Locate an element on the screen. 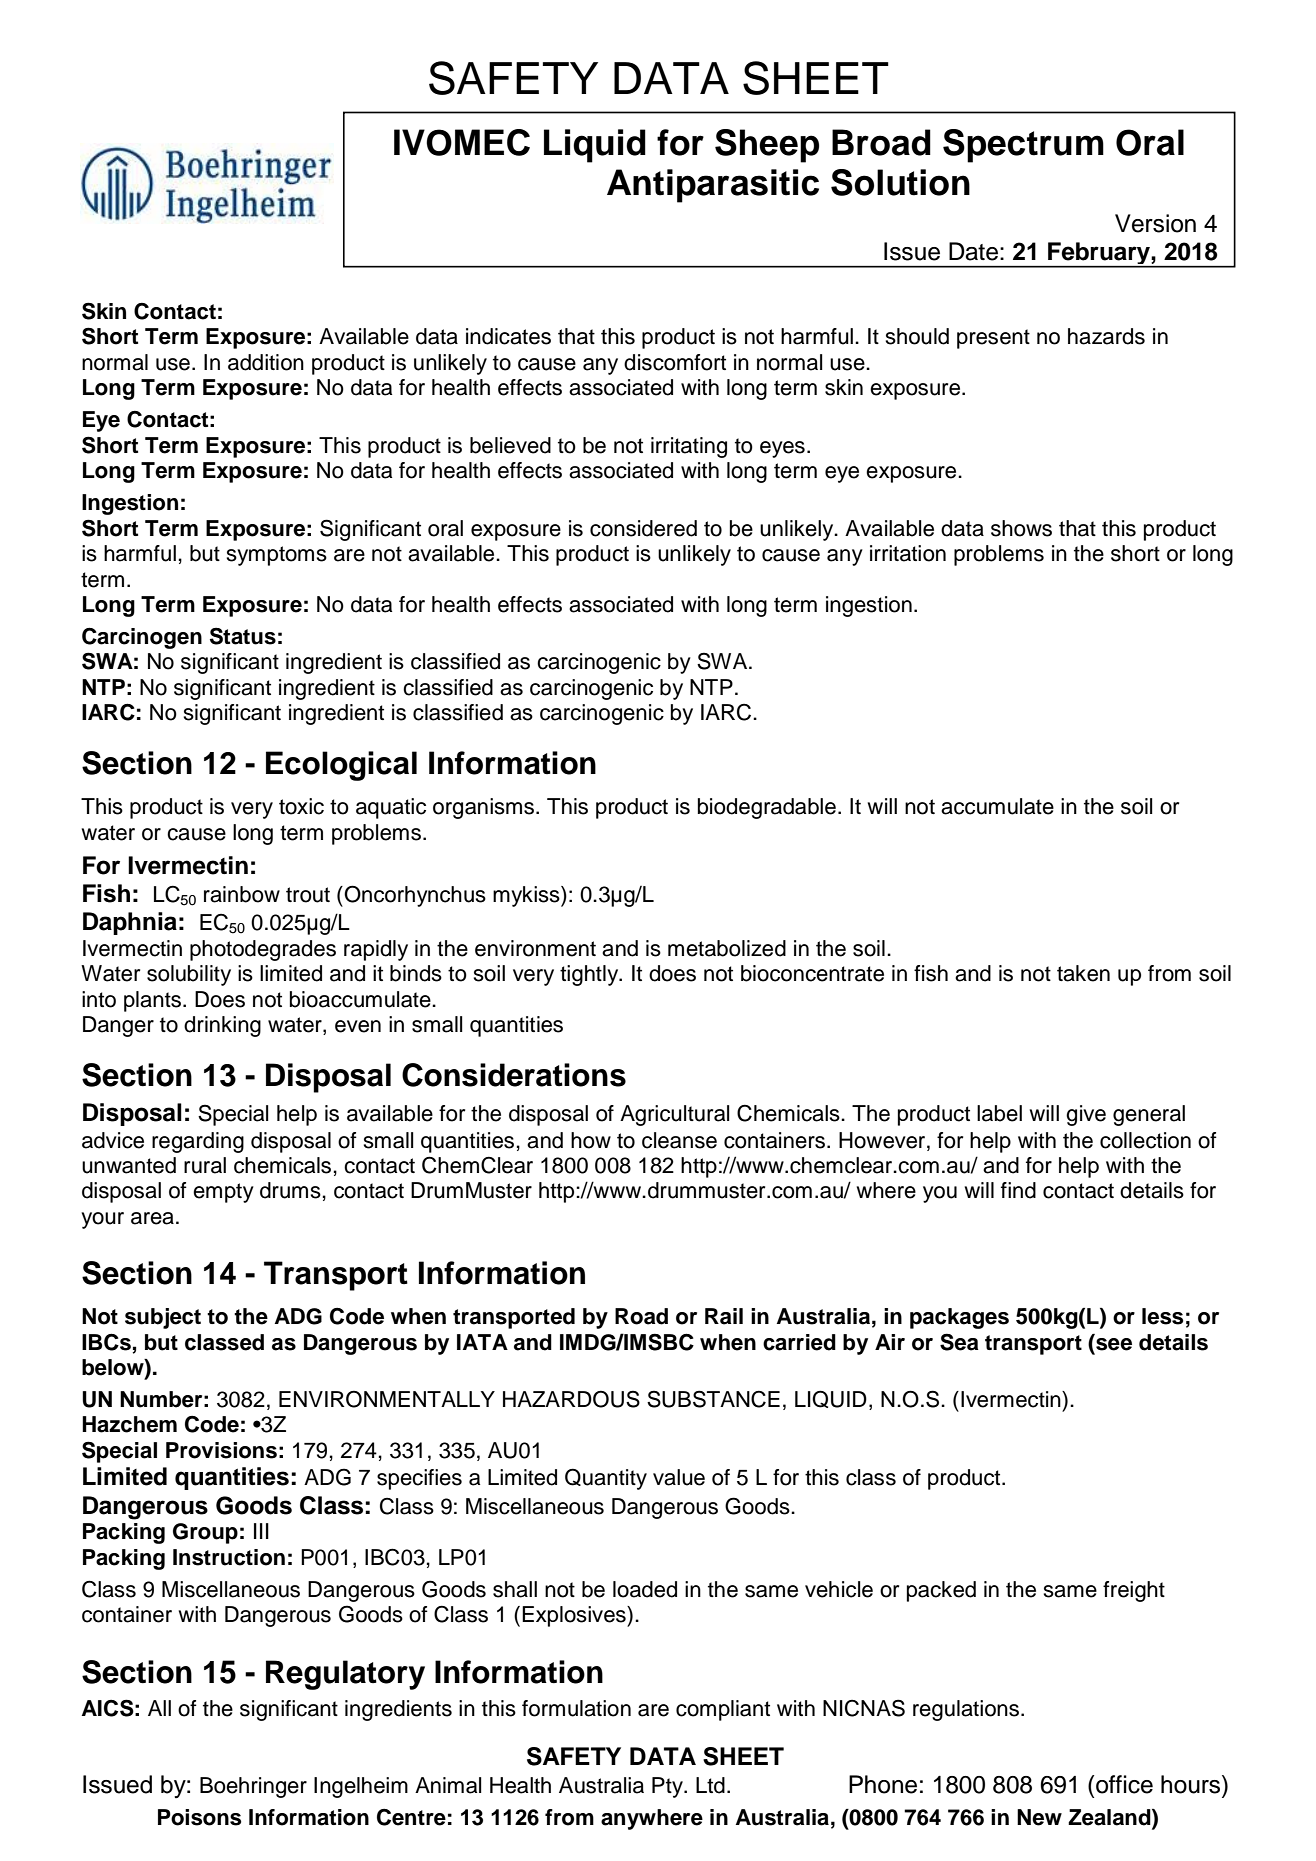  Sheep is located at coordinates (767, 146).
